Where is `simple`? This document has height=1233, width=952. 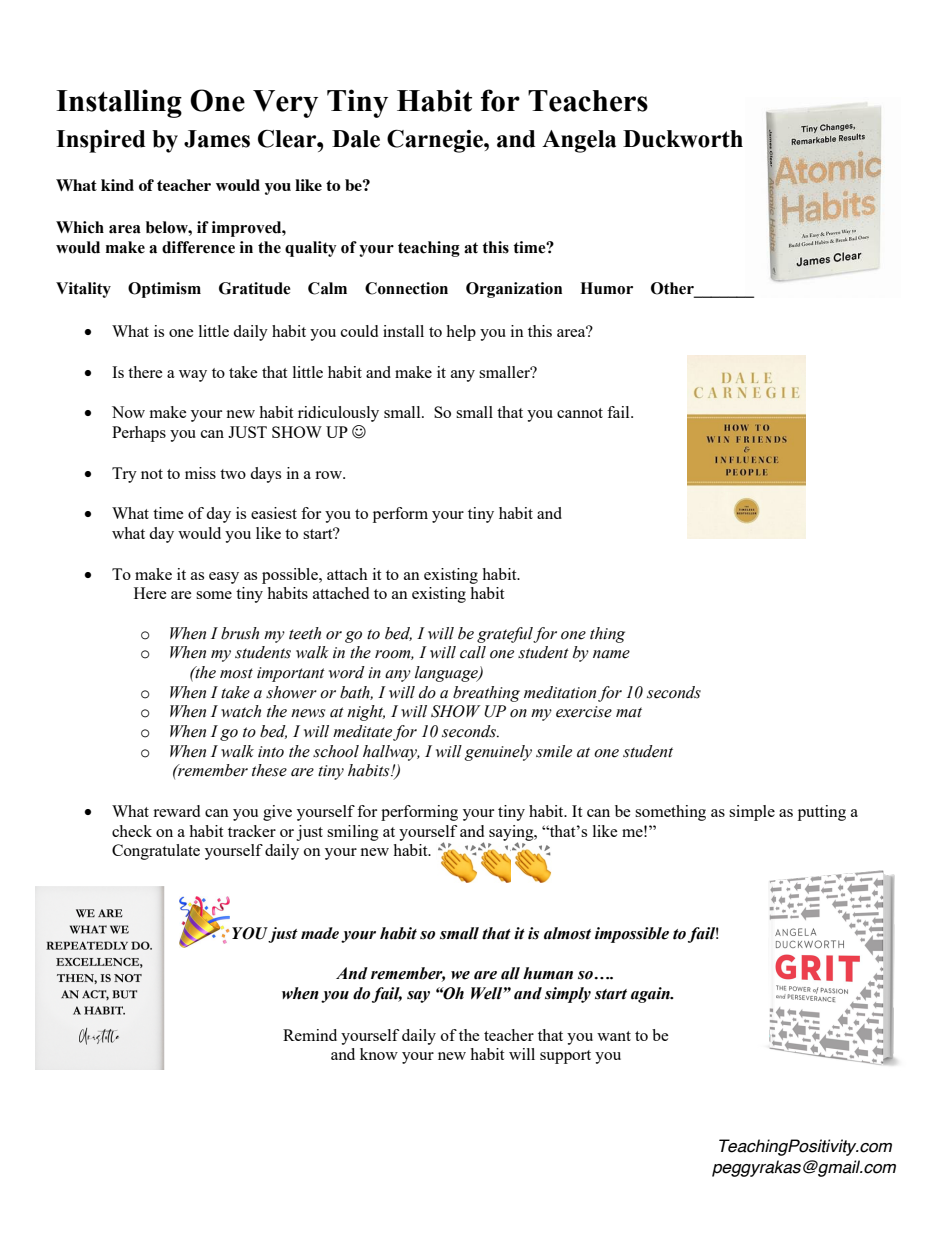 simple is located at coordinates (752, 813).
